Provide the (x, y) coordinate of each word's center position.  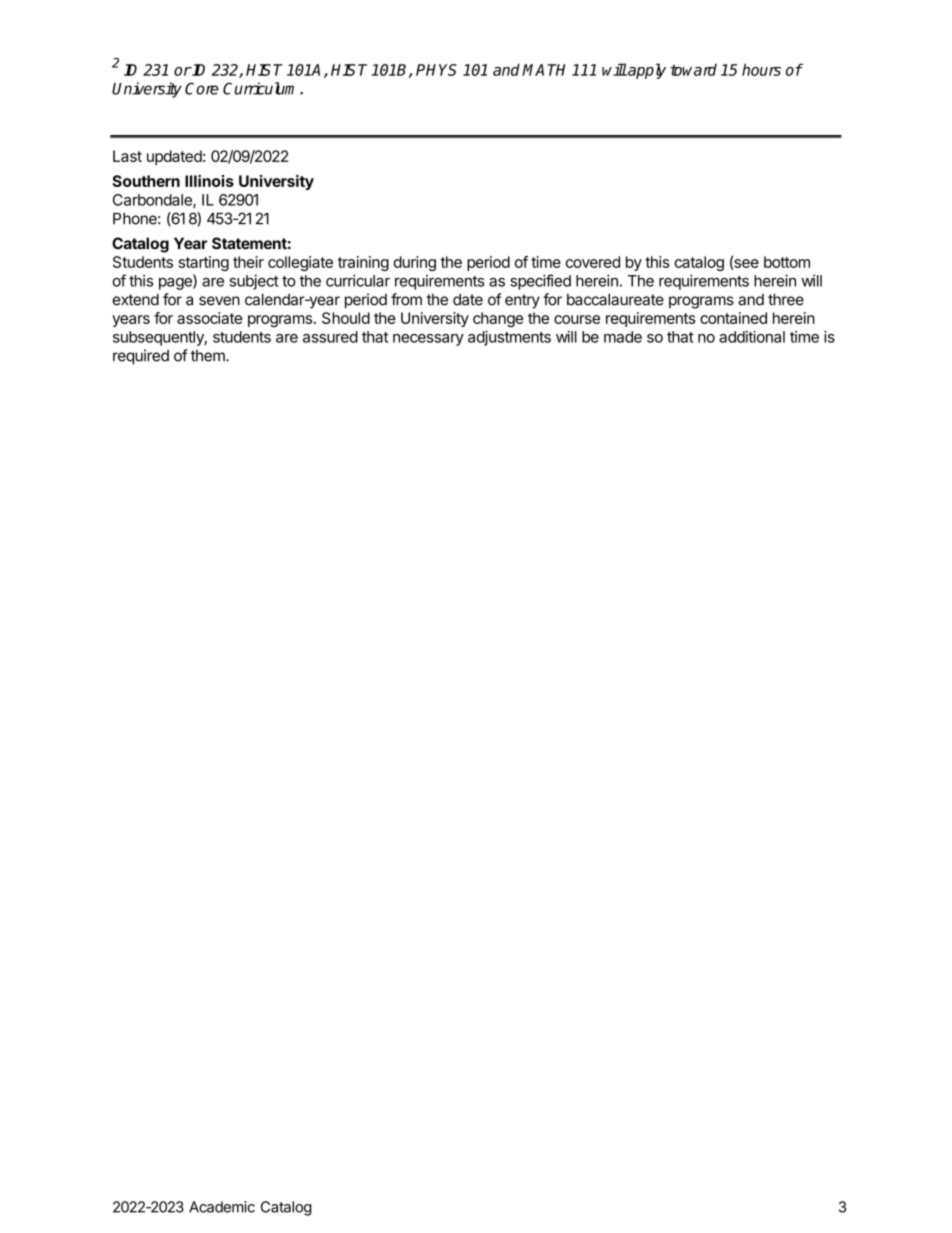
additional (752, 337)
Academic (222, 1207)
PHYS (436, 70)
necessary (428, 340)
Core (202, 88)
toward (693, 70)
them (209, 356)
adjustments (509, 338)
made (623, 337)
